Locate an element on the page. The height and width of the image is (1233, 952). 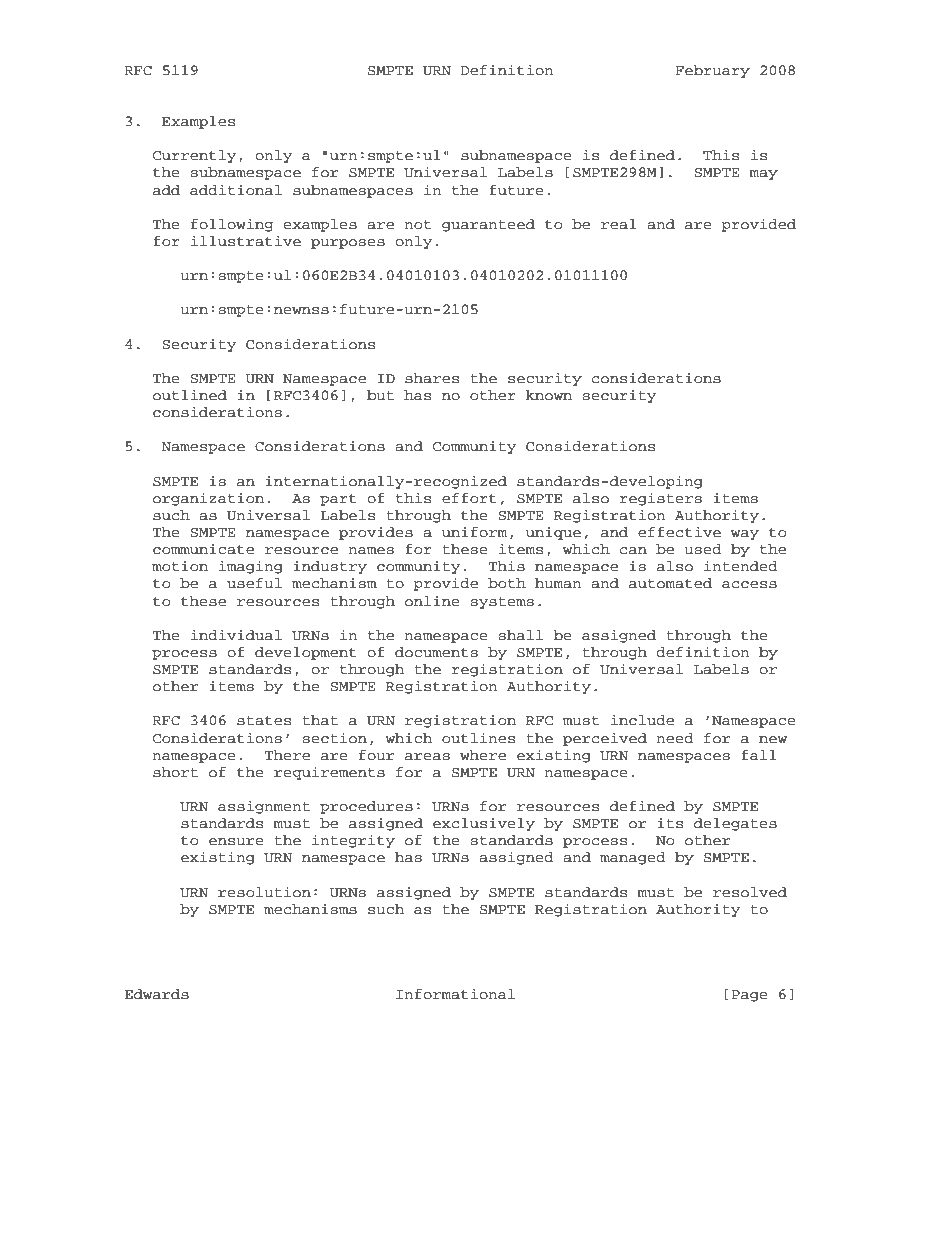
Edwards is located at coordinates (157, 994).
